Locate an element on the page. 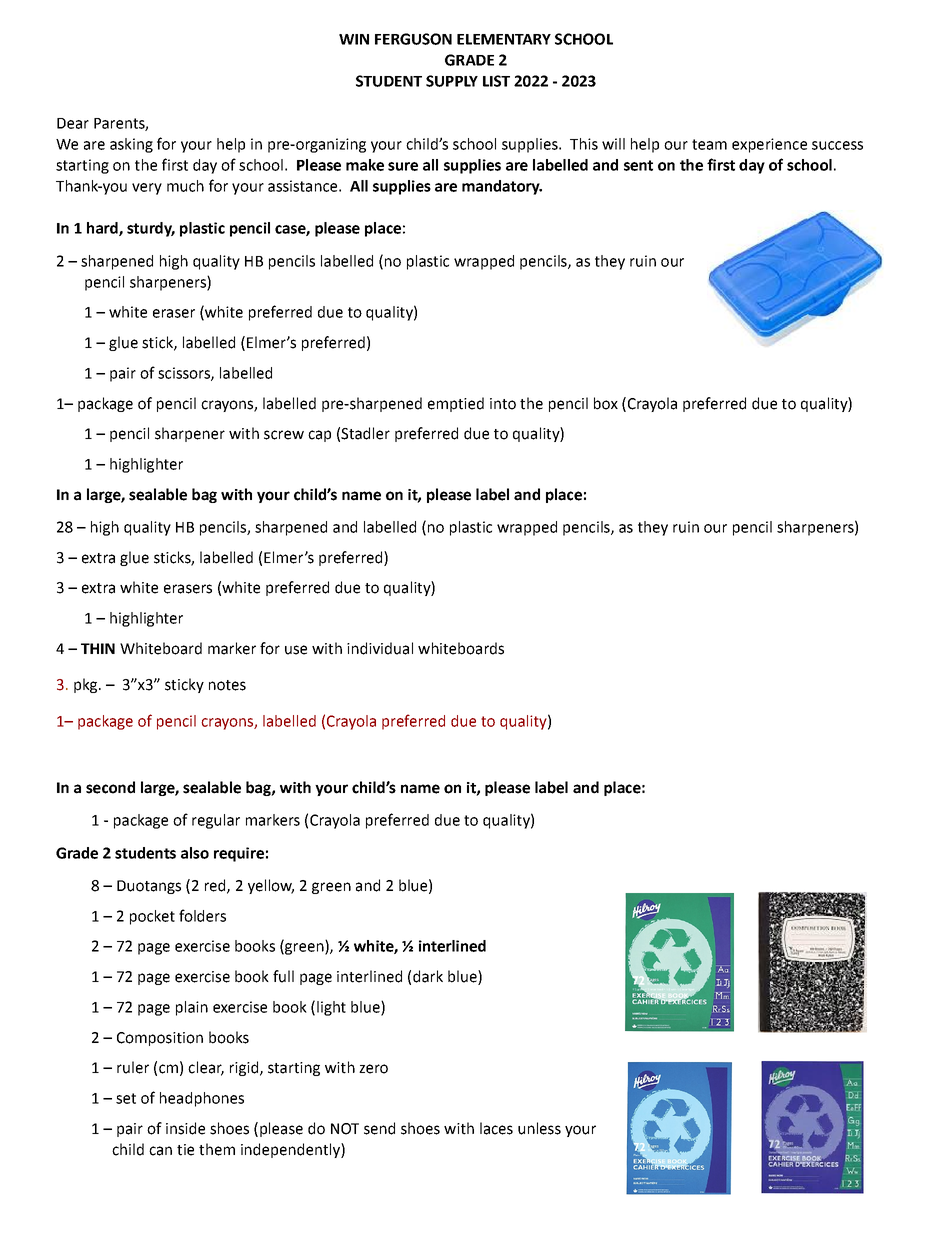  laces is located at coordinates (496, 1128).
